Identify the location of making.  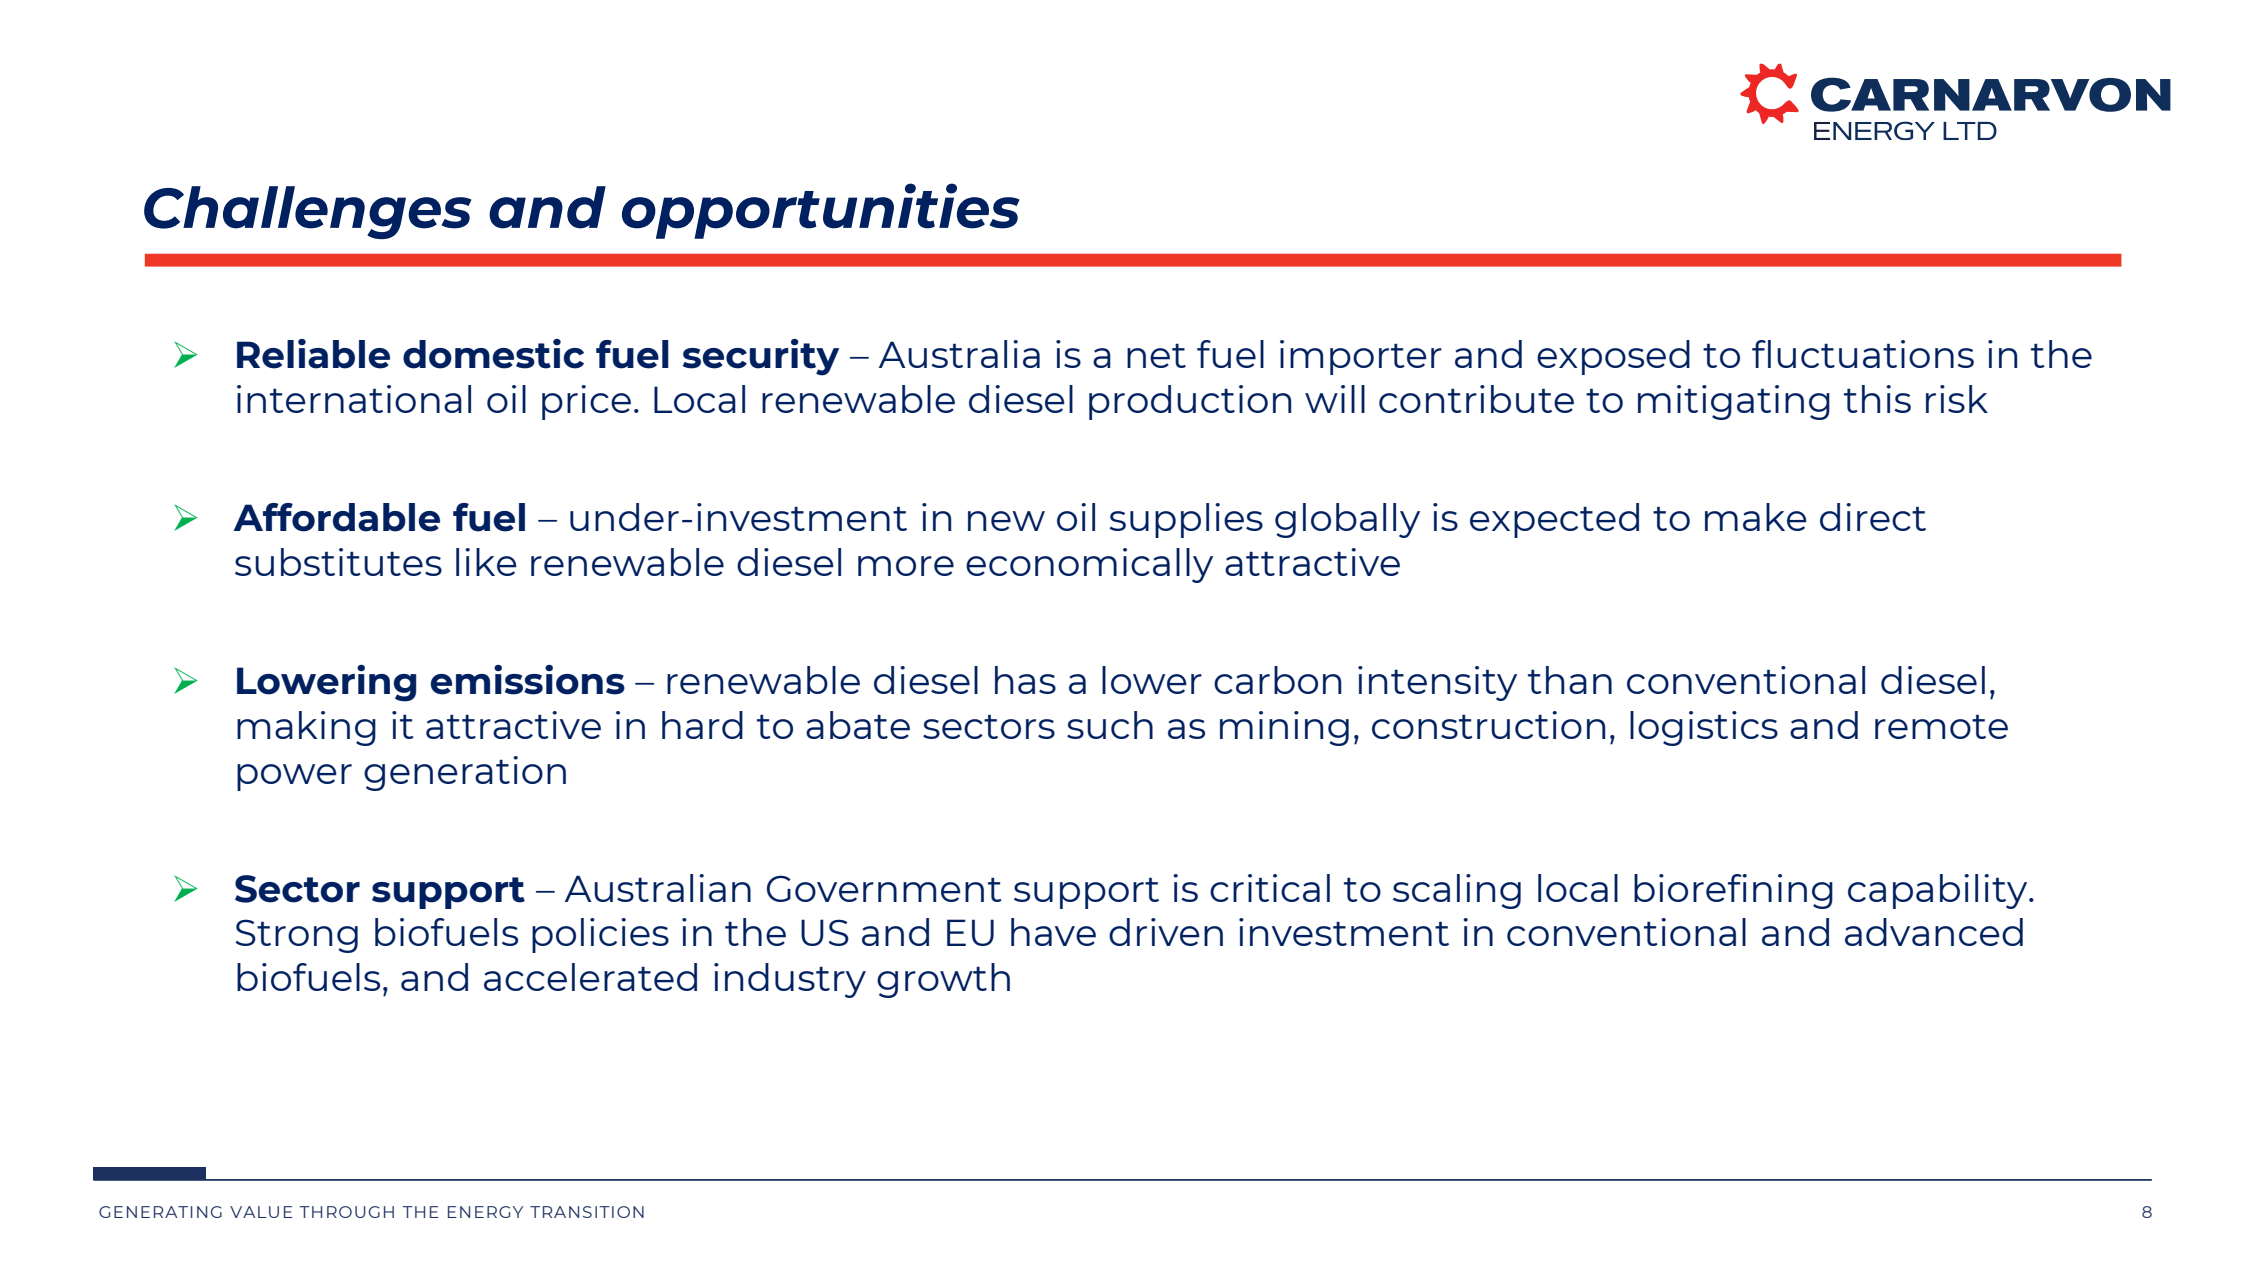
(306, 728).
